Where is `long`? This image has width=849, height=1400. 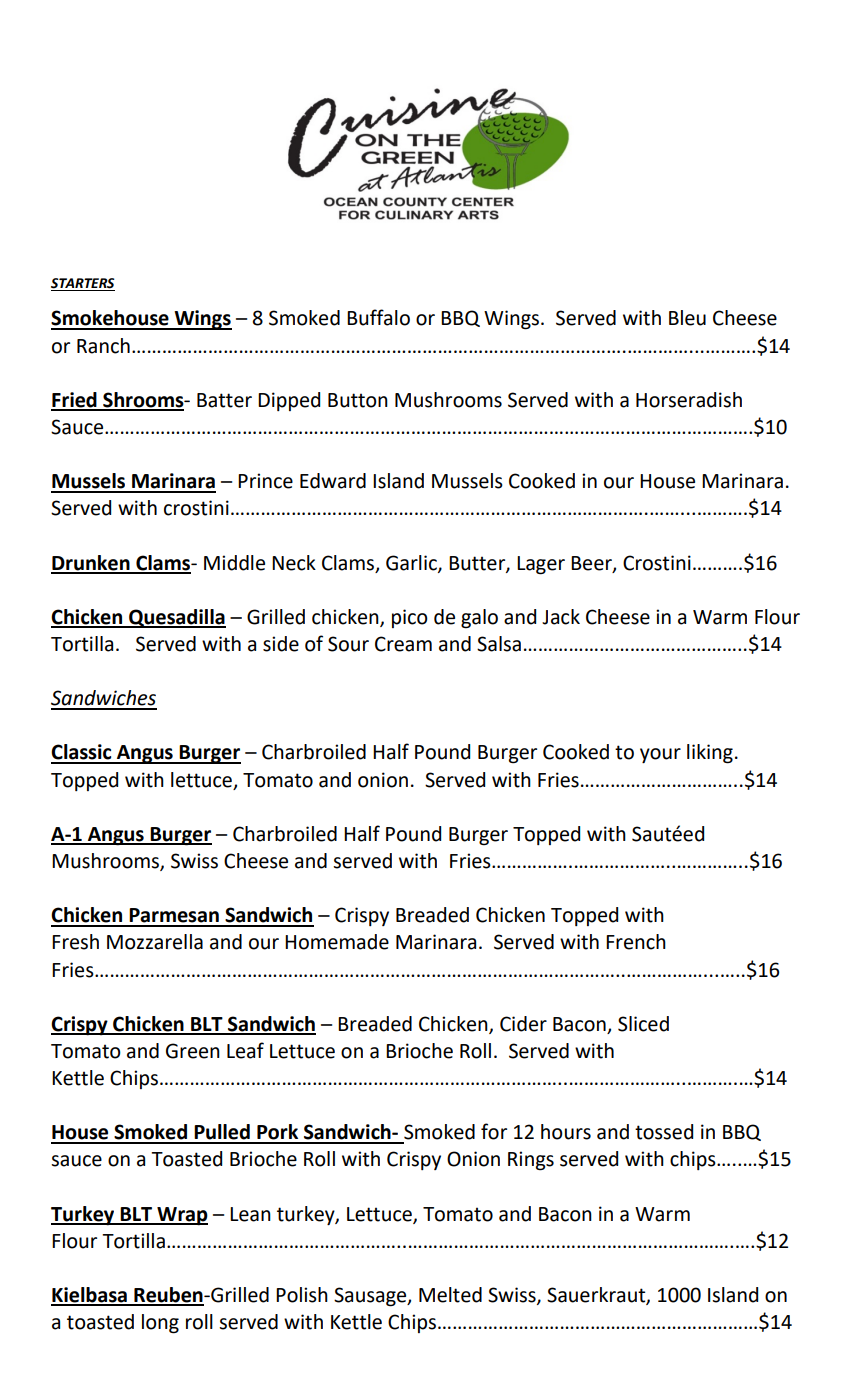
long is located at coordinates (160, 1324).
